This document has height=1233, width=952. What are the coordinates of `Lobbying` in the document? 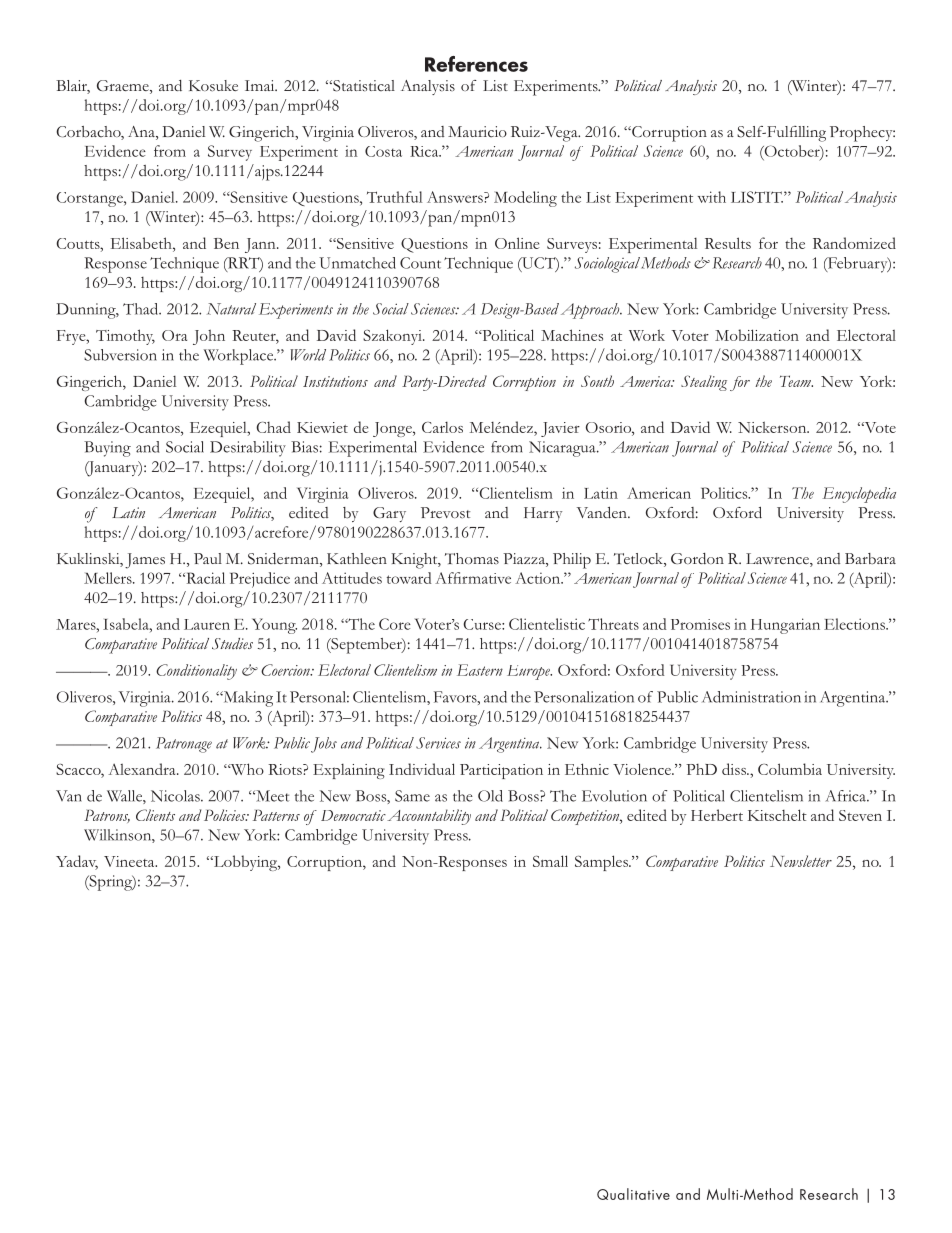 It's located at (245, 863).
